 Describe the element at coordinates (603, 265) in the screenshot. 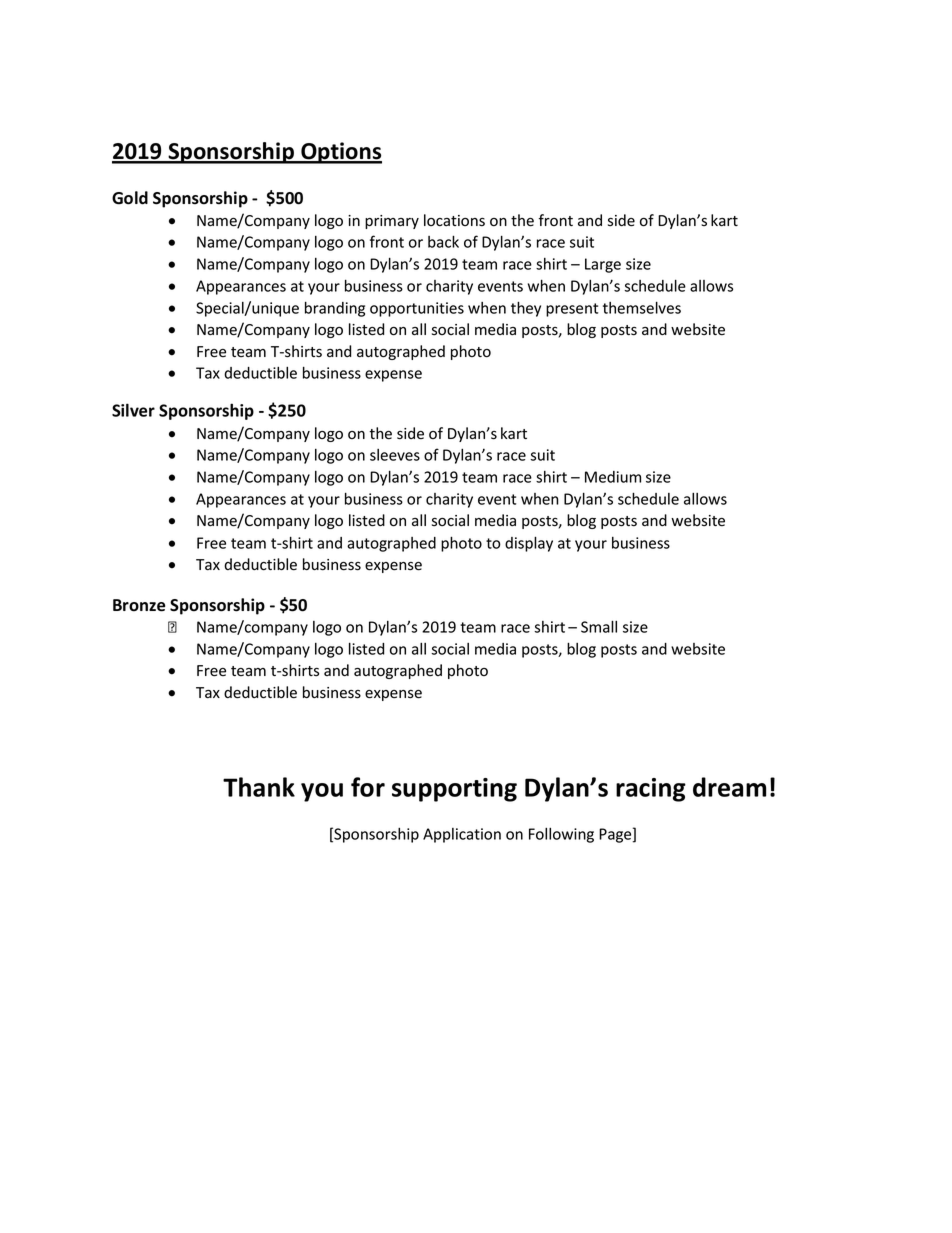

I see `Large` at that location.
